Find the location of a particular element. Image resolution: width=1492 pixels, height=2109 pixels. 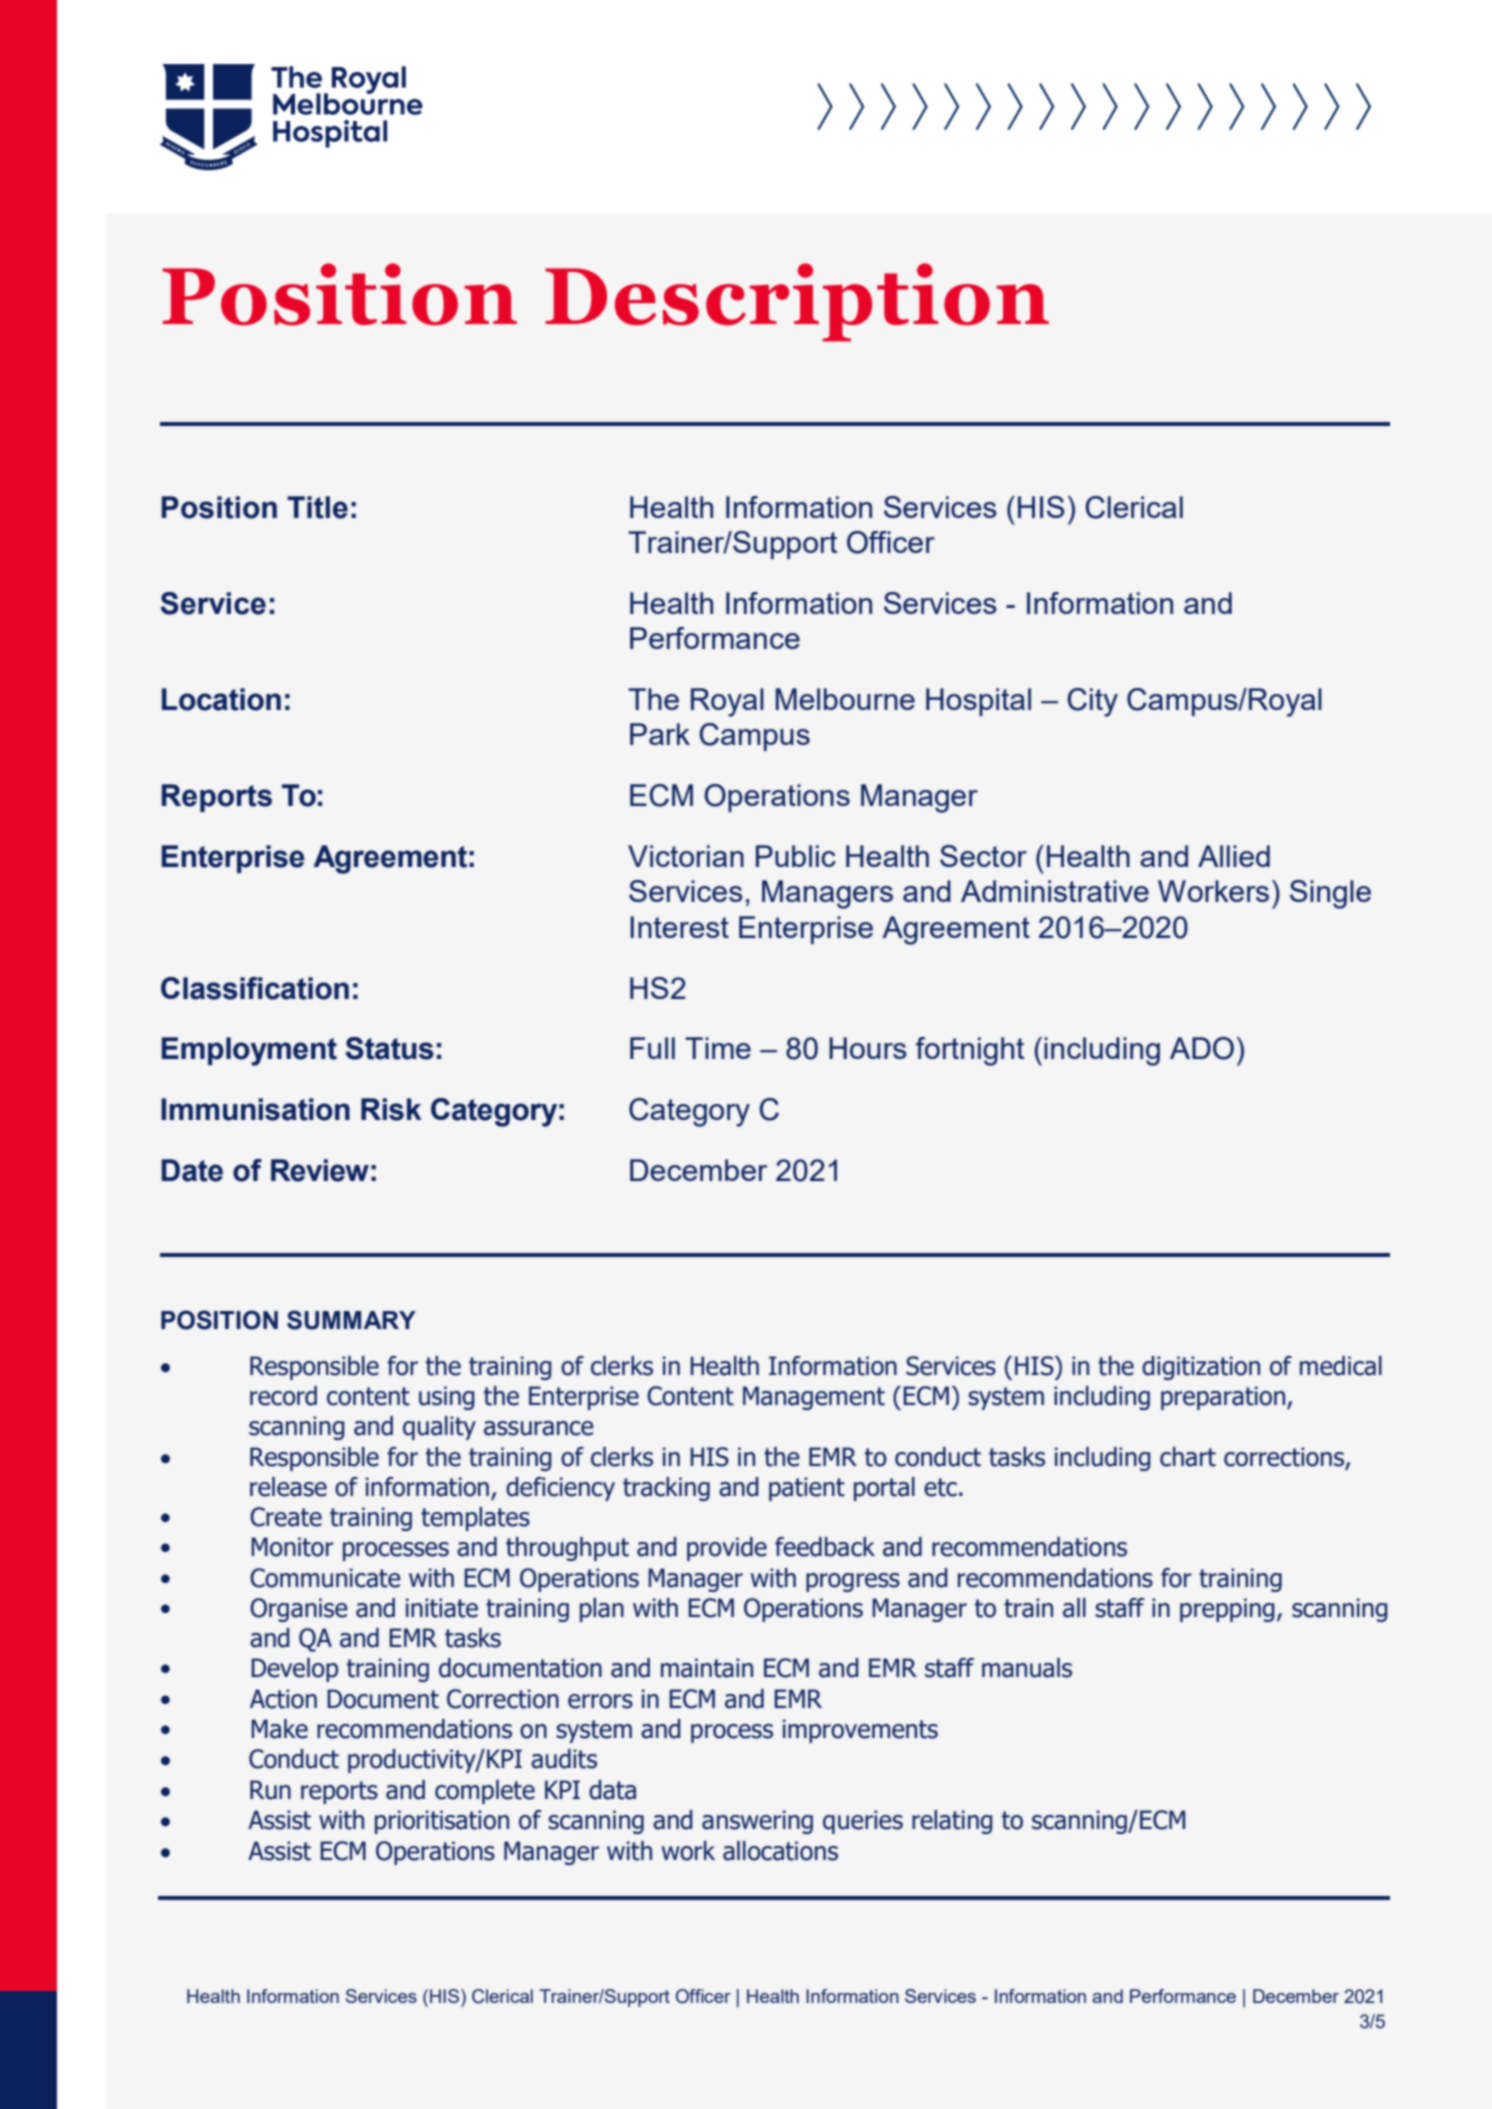

Park is located at coordinates (660, 734).
